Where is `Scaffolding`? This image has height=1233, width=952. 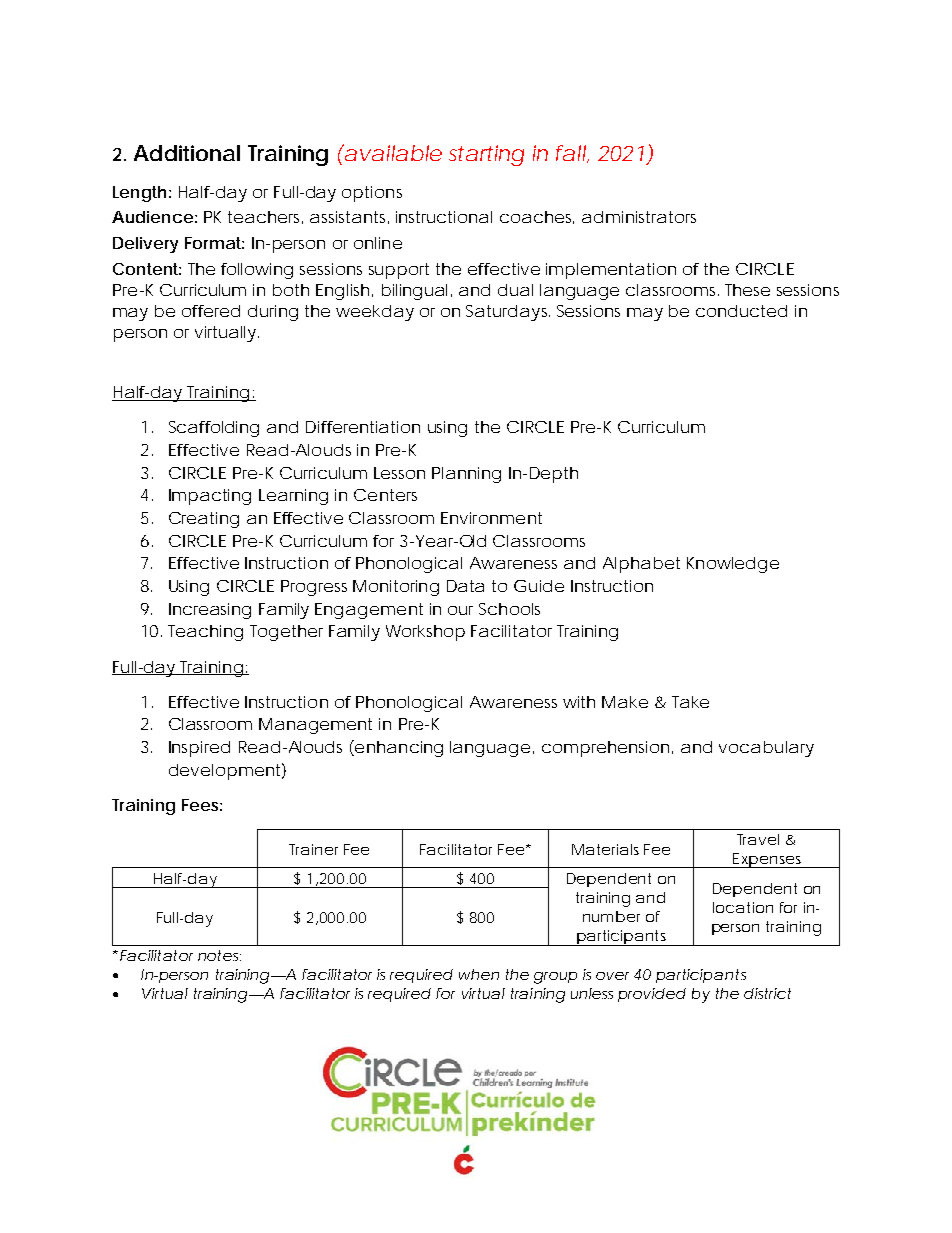
Scaffolding is located at coordinates (214, 429).
